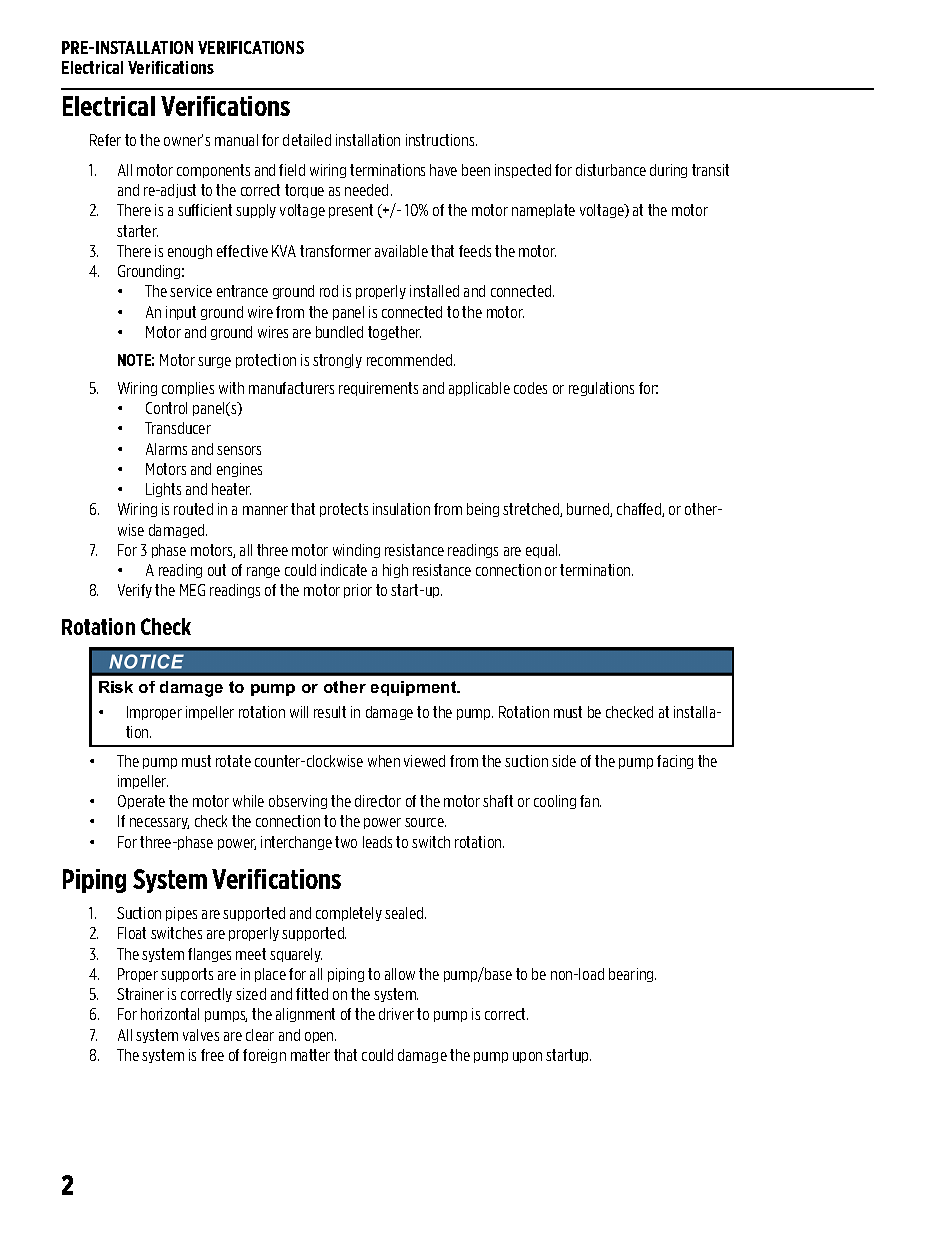 This document has height=1233, width=952. What do you see at coordinates (424, 761) in the document?
I see `viewed` at bounding box center [424, 761].
